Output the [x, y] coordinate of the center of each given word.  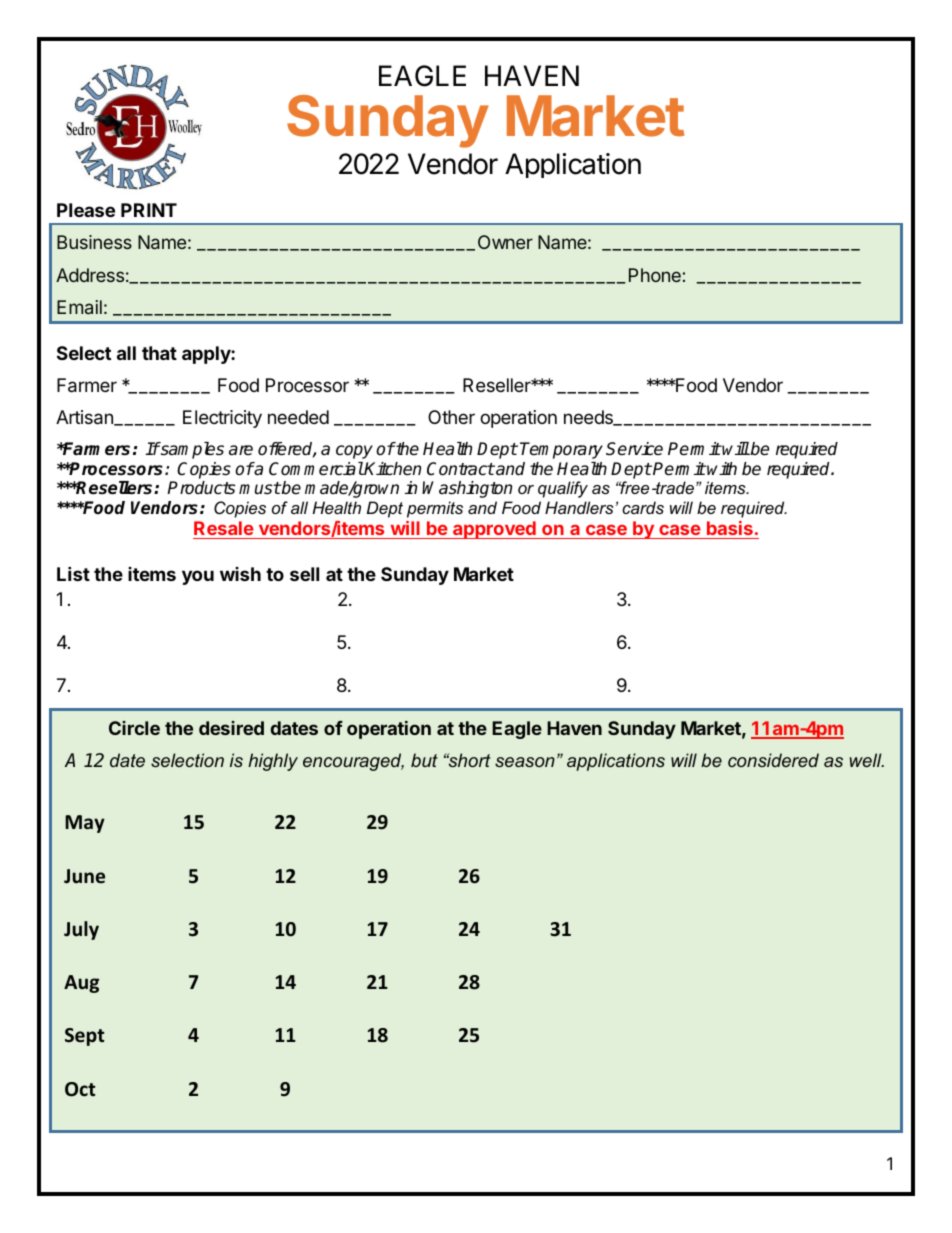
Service [634, 449]
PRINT [149, 210]
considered [773, 760]
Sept [84, 1037]
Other [451, 417]
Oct [80, 1089]
